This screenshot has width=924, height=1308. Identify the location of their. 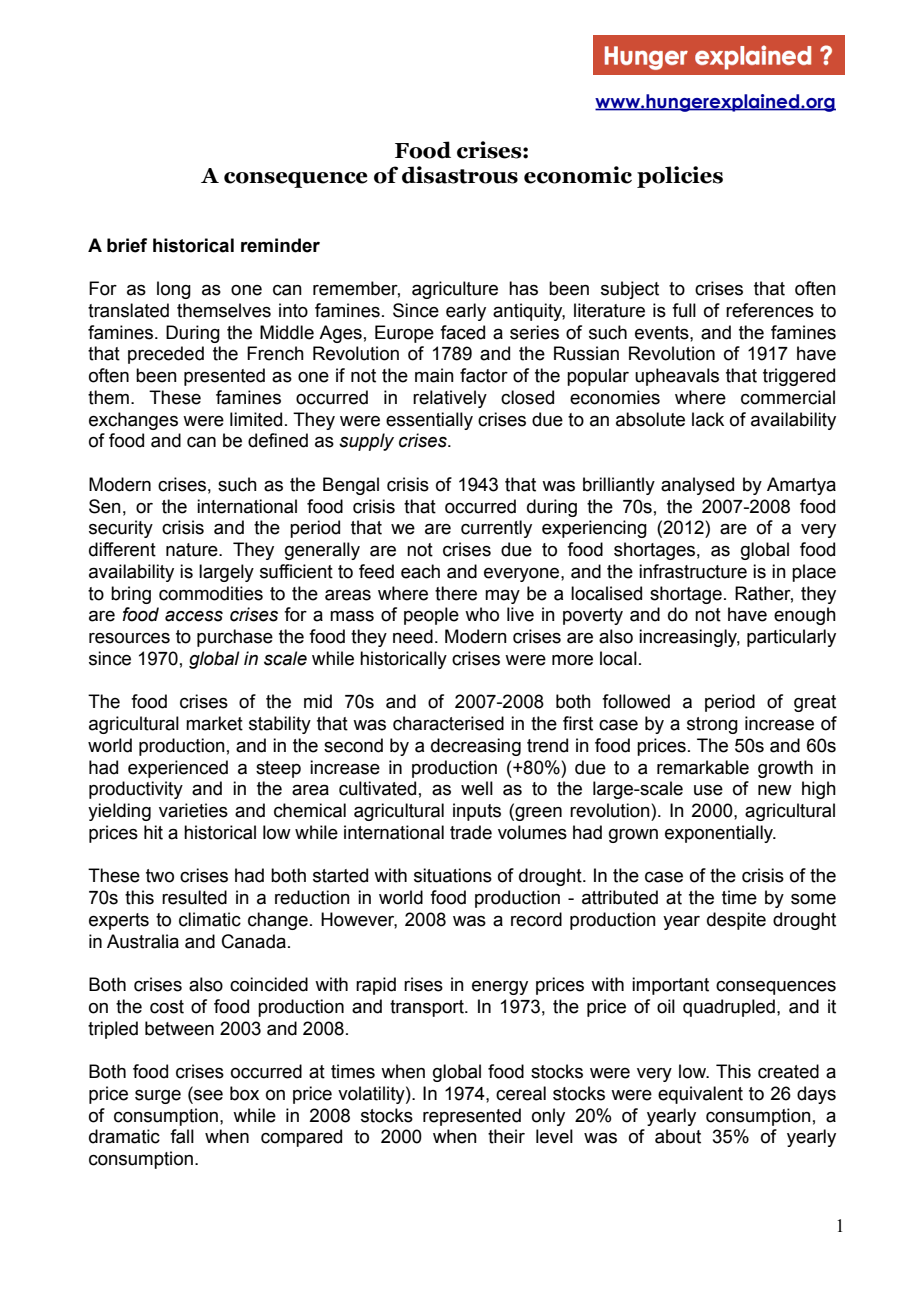
(506, 1136).
